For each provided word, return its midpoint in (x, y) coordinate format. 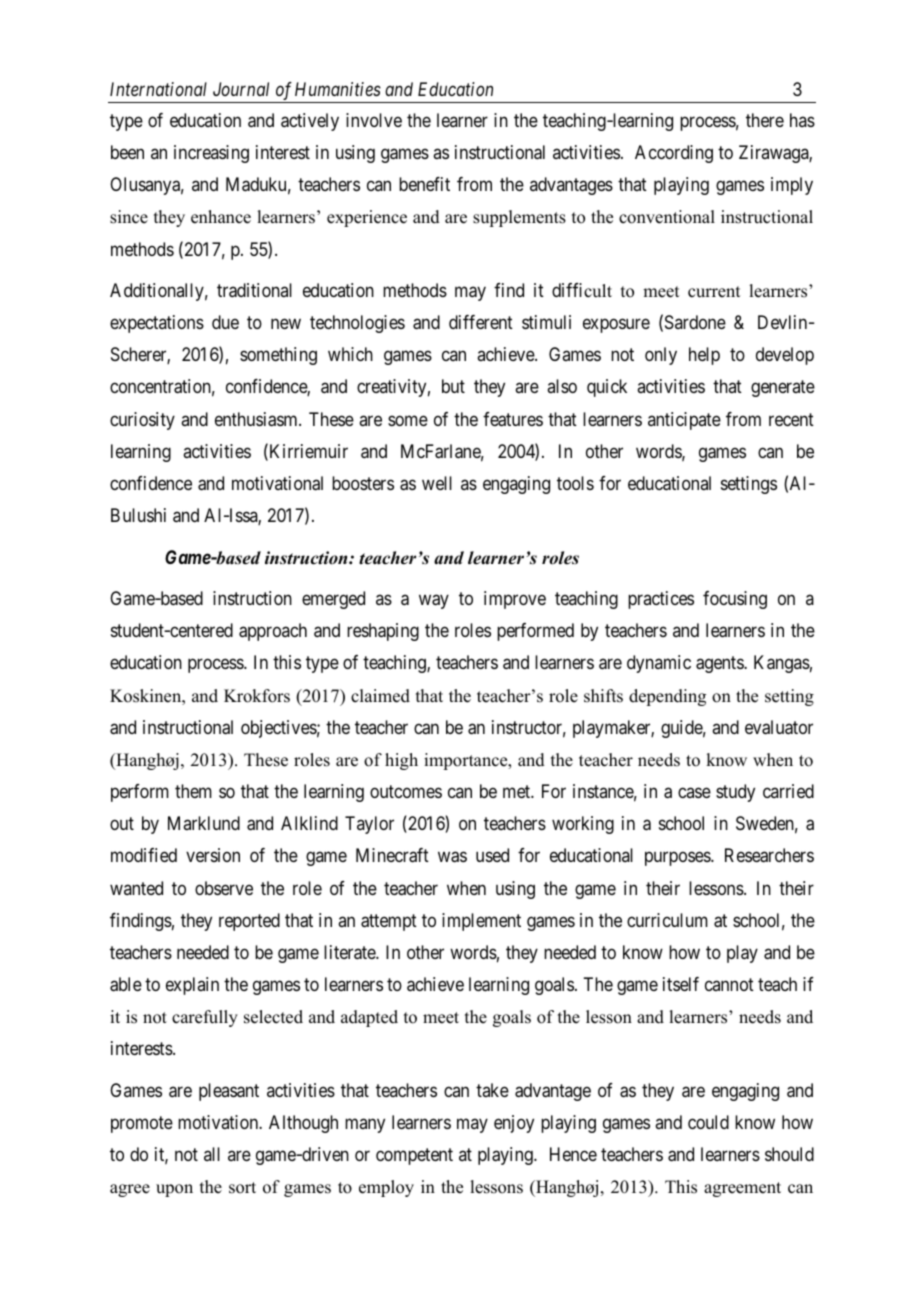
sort (242, 1188)
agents (720, 665)
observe (224, 888)
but (453, 386)
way (434, 602)
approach (273, 632)
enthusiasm (257, 419)
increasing (211, 154)
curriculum (667, 920)
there (765, 120)
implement (481, 922)
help (704, 356)
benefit (424, 184)
